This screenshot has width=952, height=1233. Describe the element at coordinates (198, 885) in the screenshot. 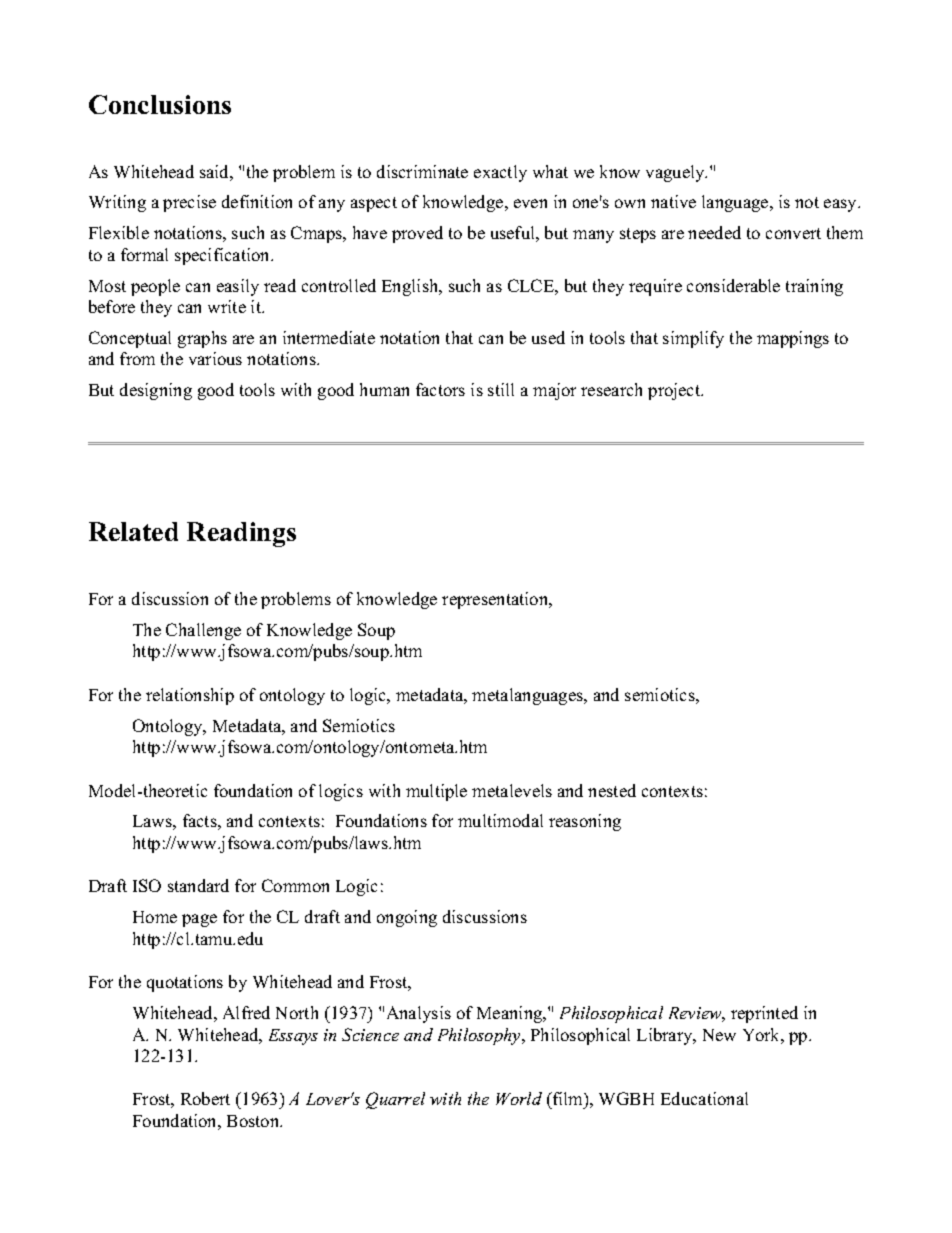

I see `standard` at that location.
